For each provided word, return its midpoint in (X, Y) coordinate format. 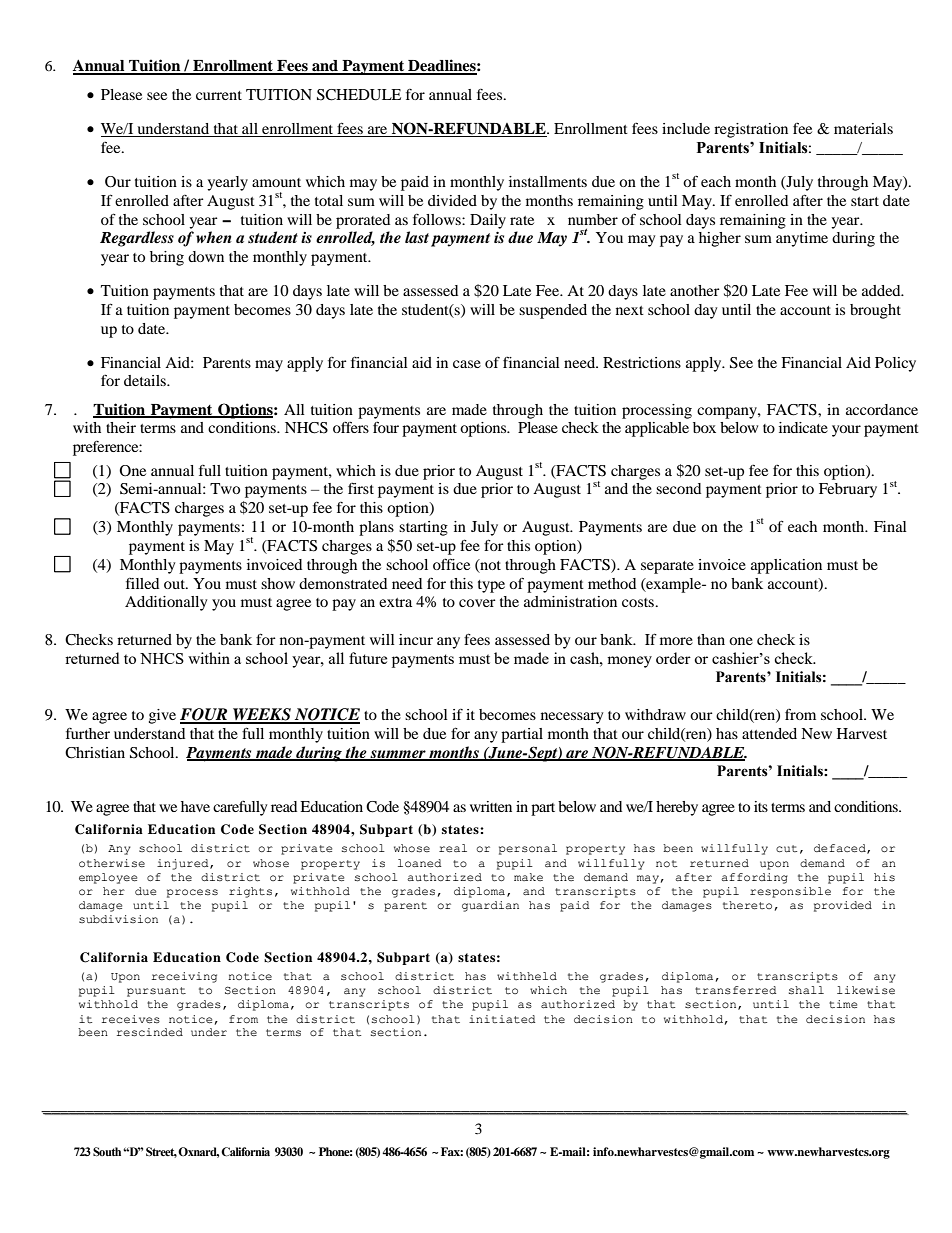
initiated (502, 1019)
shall (806, 990)
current (219, 95)
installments (548, 181)
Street (161, 1152)
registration (751, 130)
